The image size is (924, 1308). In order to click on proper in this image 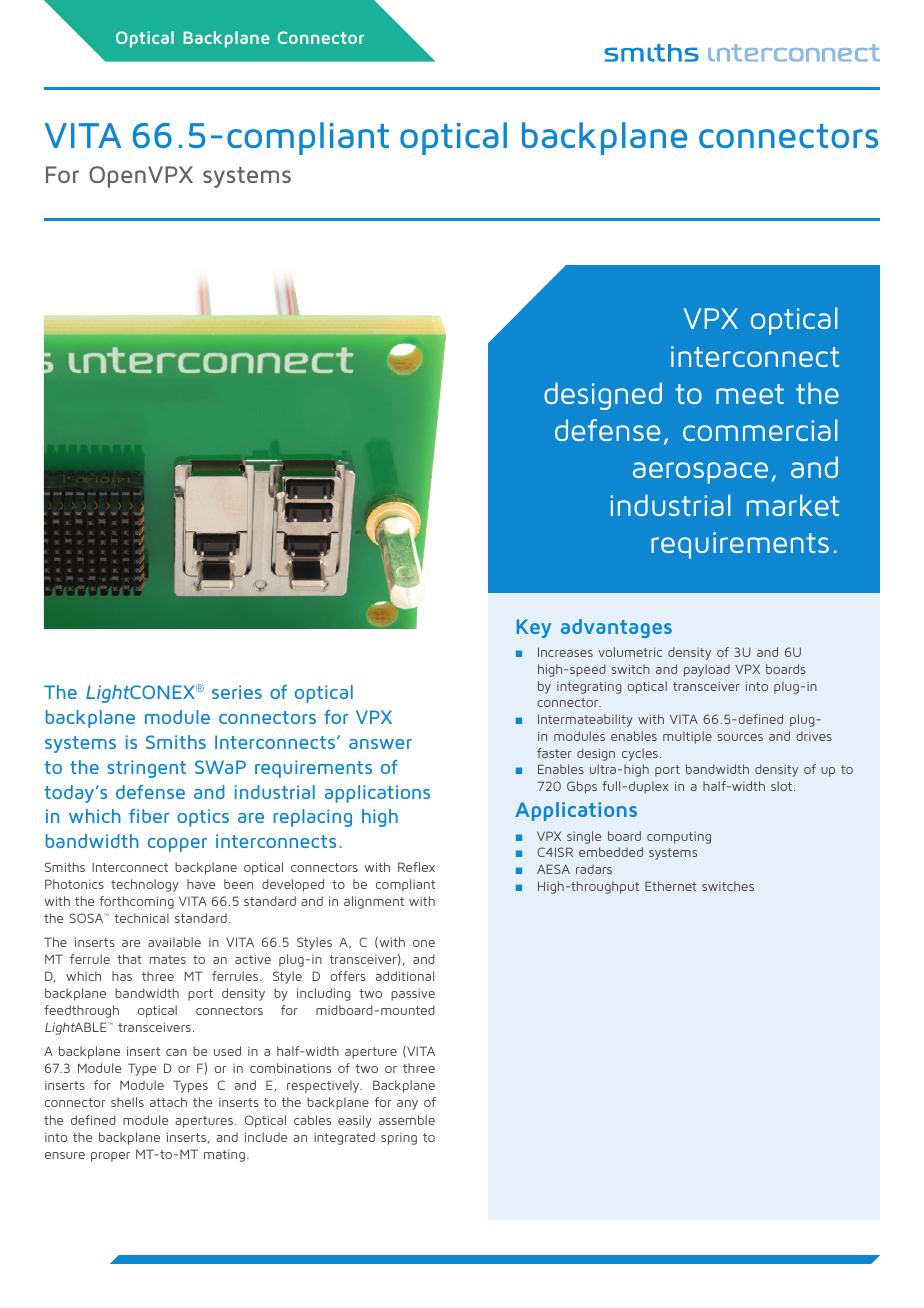, I will do `click(110, 1157)`.
